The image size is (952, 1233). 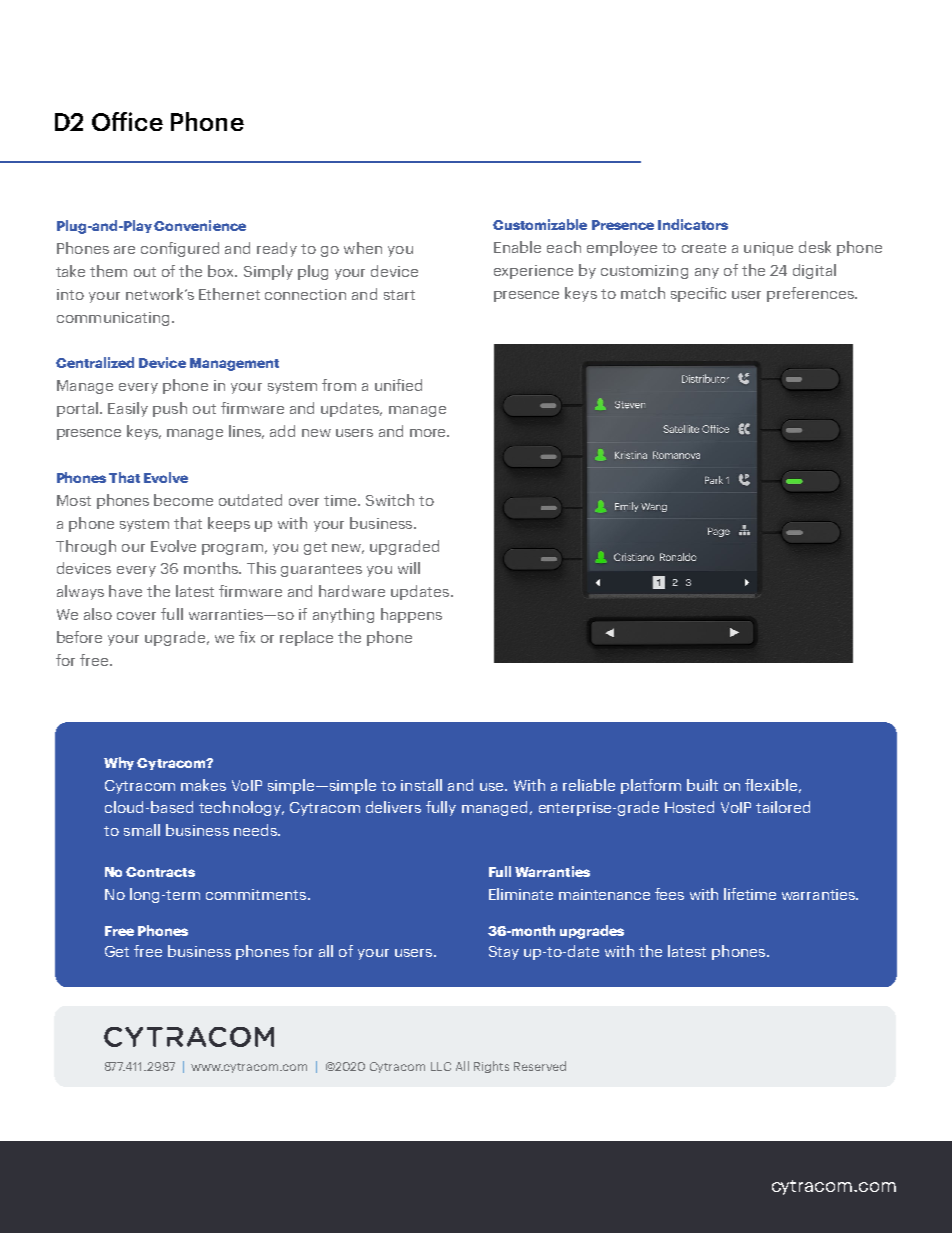 I want to click on Reserved, so click(x=540, y=1066).
